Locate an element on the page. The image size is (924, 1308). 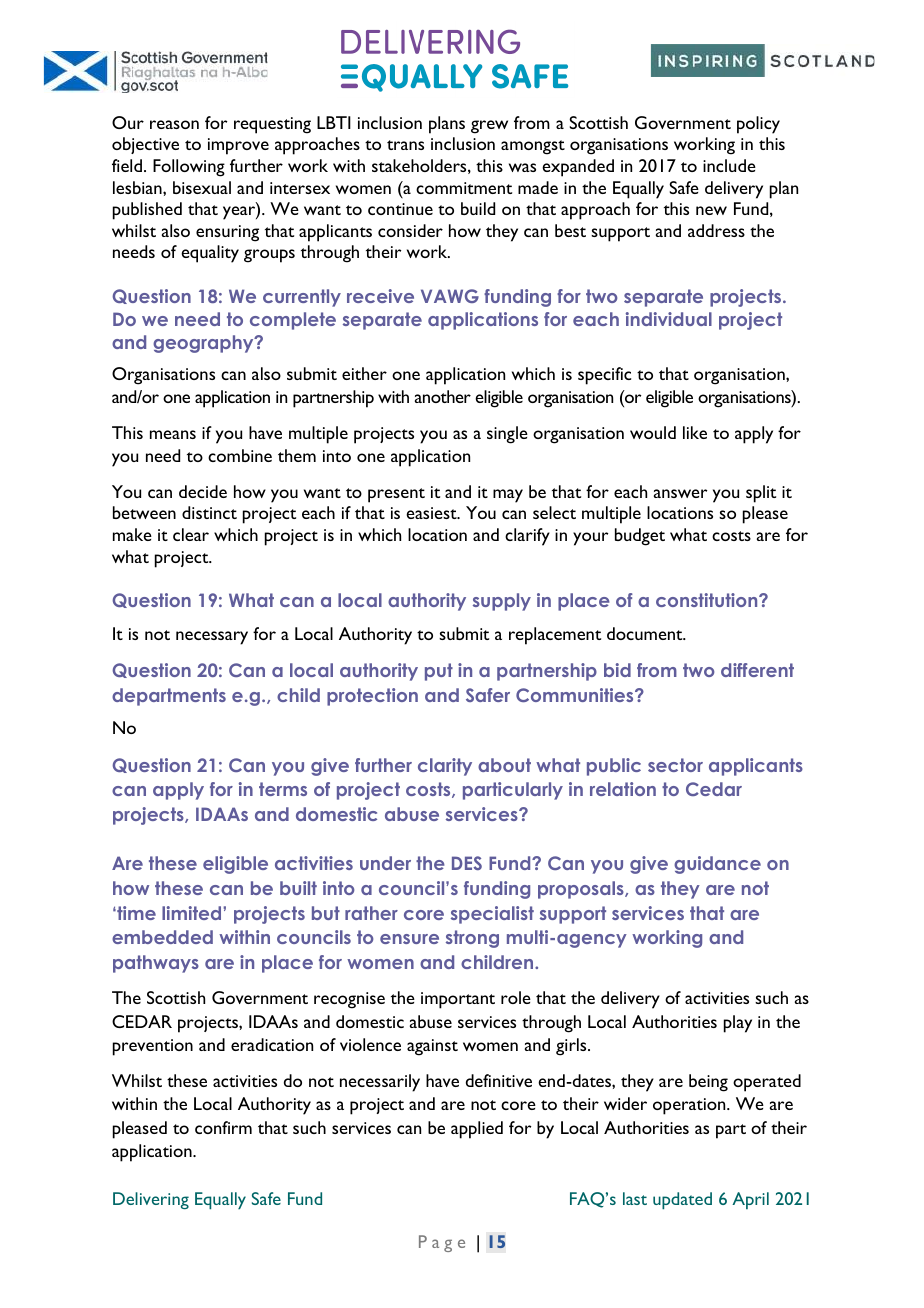
applied is located at coordinates (477, 1130).
